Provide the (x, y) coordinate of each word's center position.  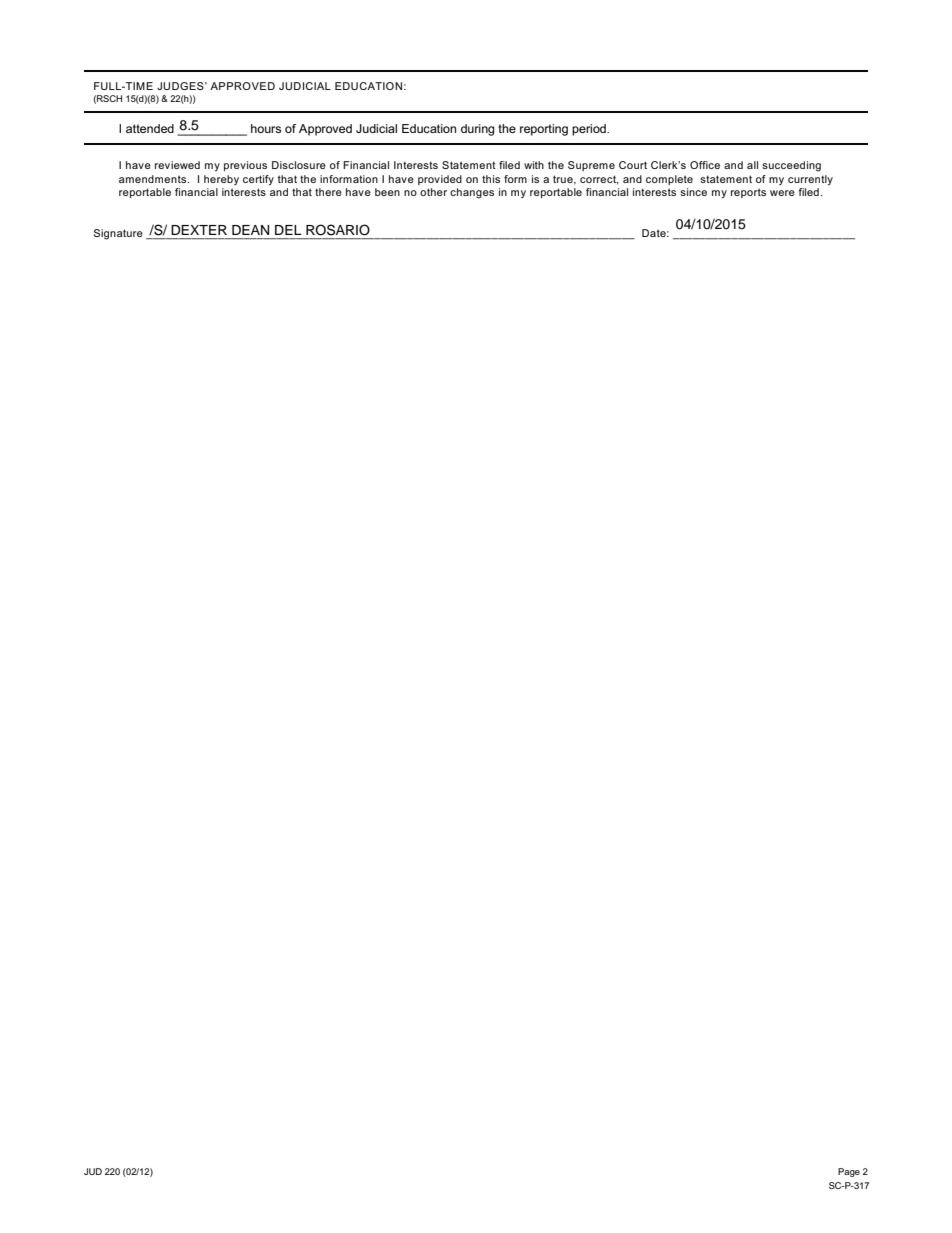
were (782, 193)
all (752, 165)
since (693, 192)
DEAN (250, 230)
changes (472, 193)
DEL (288, 230)
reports (748, 193)
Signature (118, 234)
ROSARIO (338, 230)
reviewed (177, 165)
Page (849, 1172)
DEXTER (199, 230)
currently (810, 180)
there (328, 192)
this (491, 179)
